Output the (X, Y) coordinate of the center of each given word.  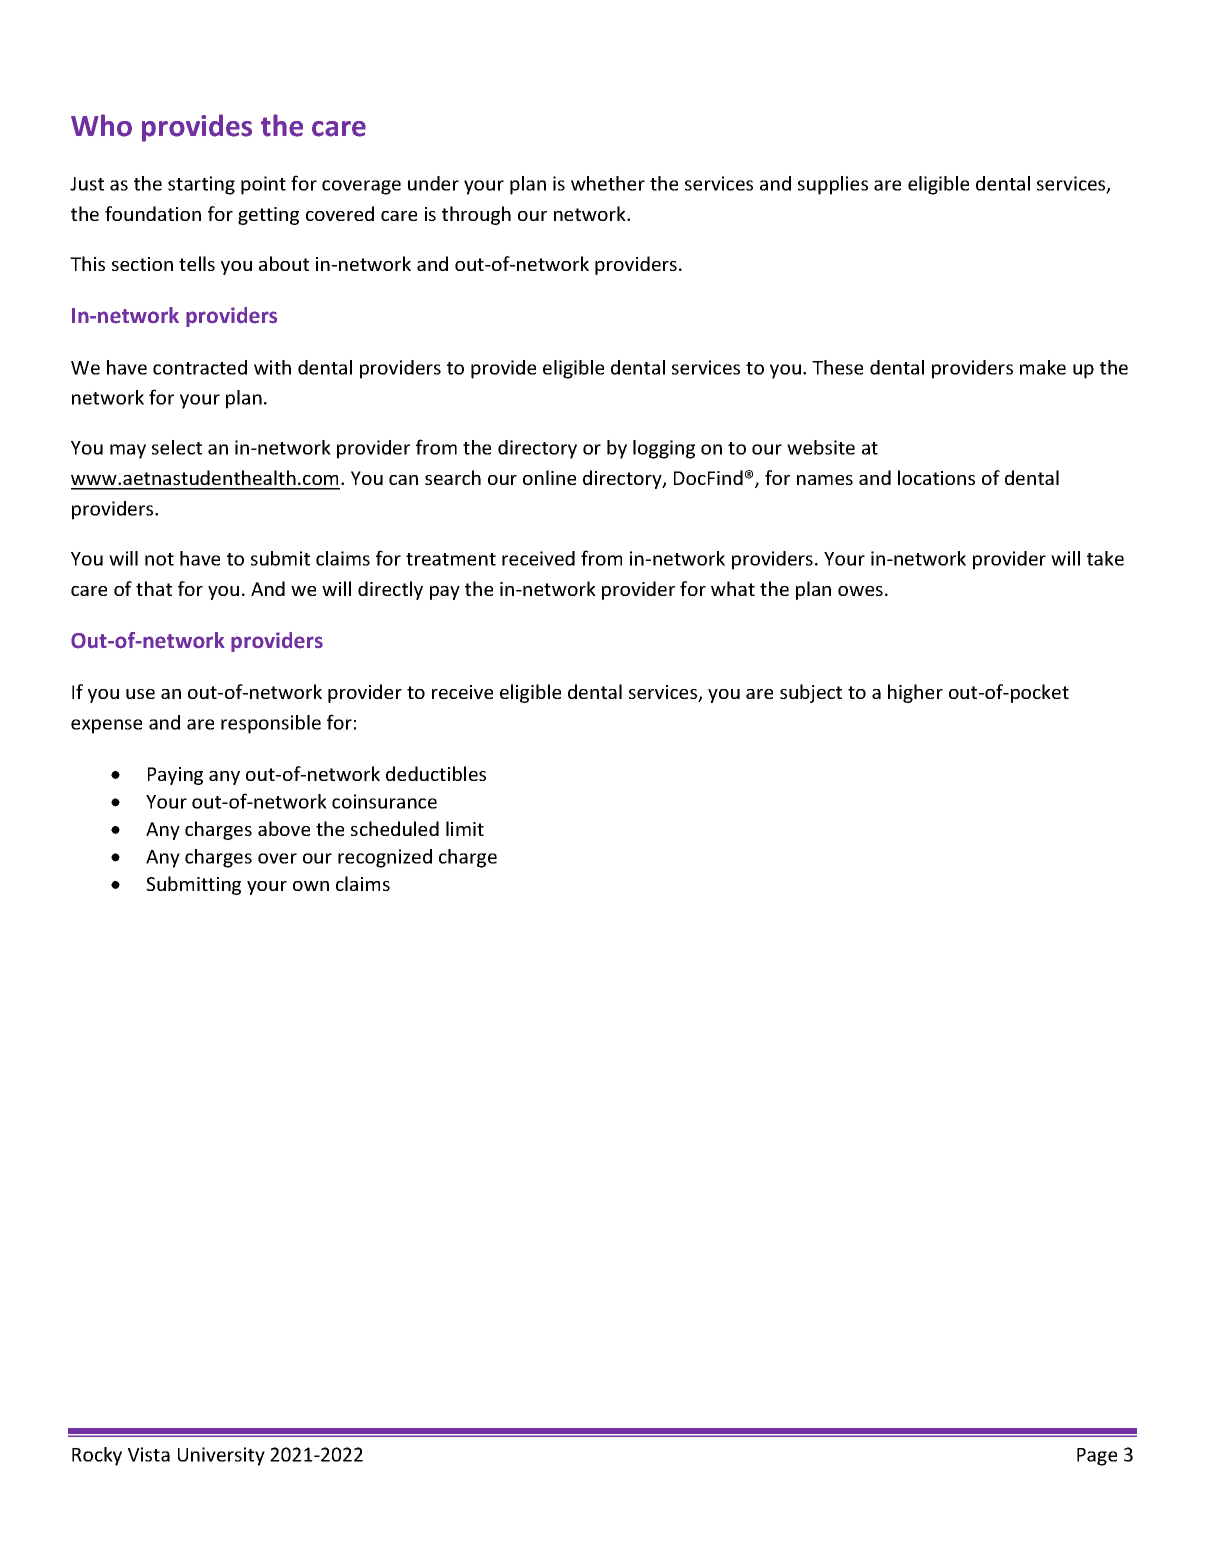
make (1043, 367)
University (221, 1456)
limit (465, 828)
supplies (833, 185)
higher (915, 693)
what (733, 588)
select (177, 447)
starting (201, 185)
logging (664, 449)
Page (1097, 1457)
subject (811, 693)
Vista (149, 1454)
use (140, 694)
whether (608, 183)
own (311, 886)
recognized (385, 858)
